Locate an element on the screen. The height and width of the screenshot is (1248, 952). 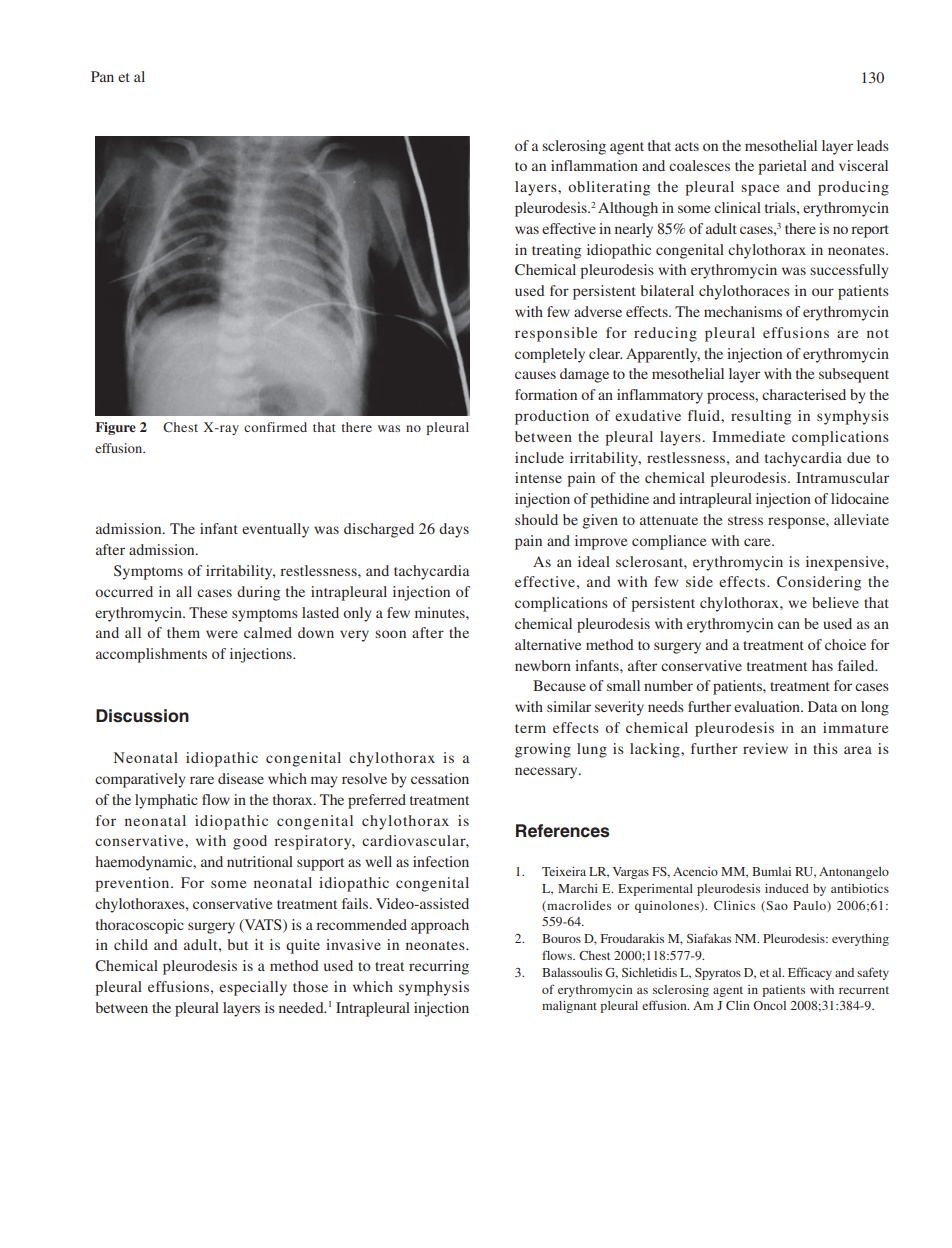
recurring is located at coordinates (439, 967).
